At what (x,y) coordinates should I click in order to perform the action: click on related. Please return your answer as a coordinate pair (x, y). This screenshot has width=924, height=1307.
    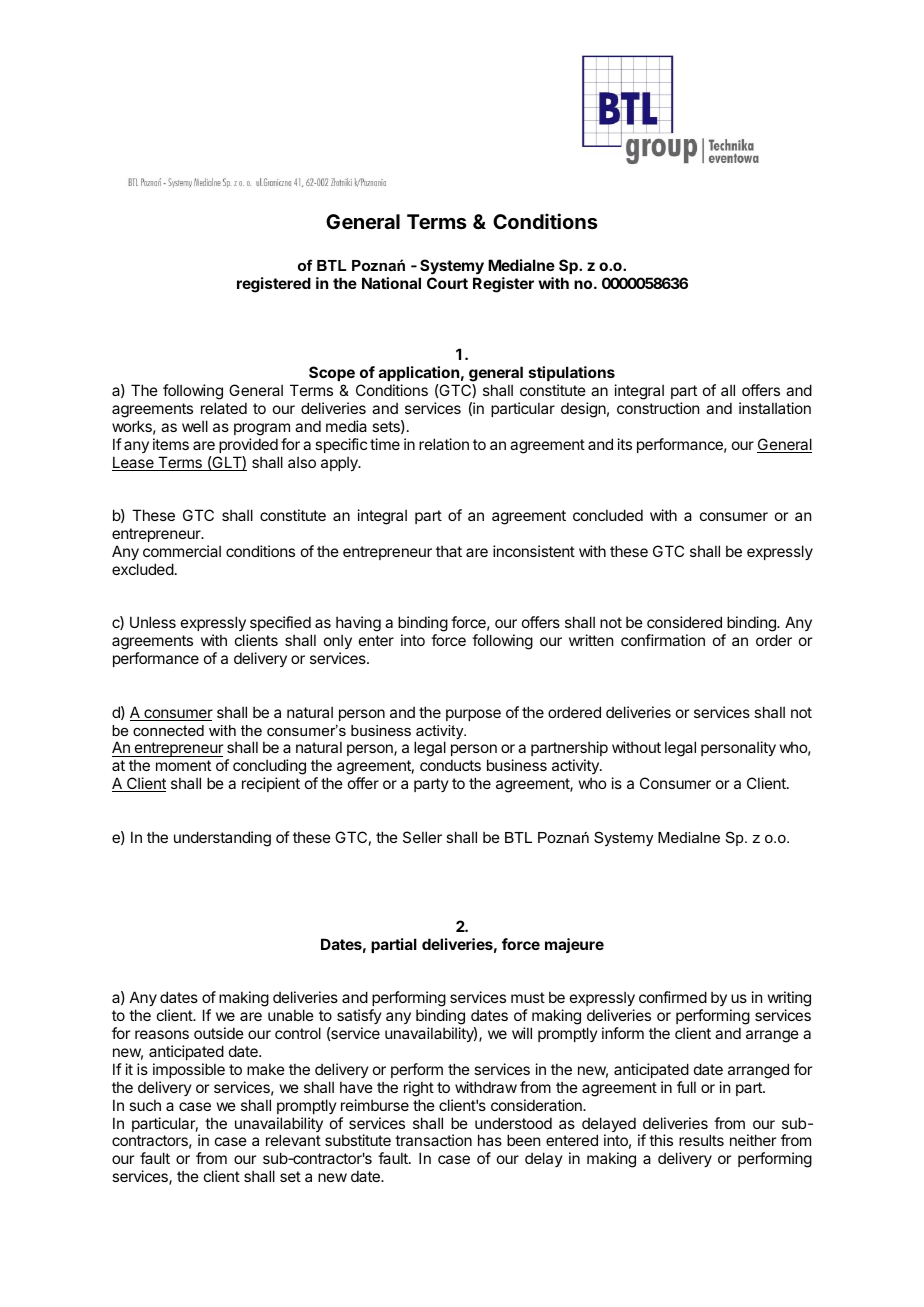
    Looking at the image, I should click on (224, 408).
